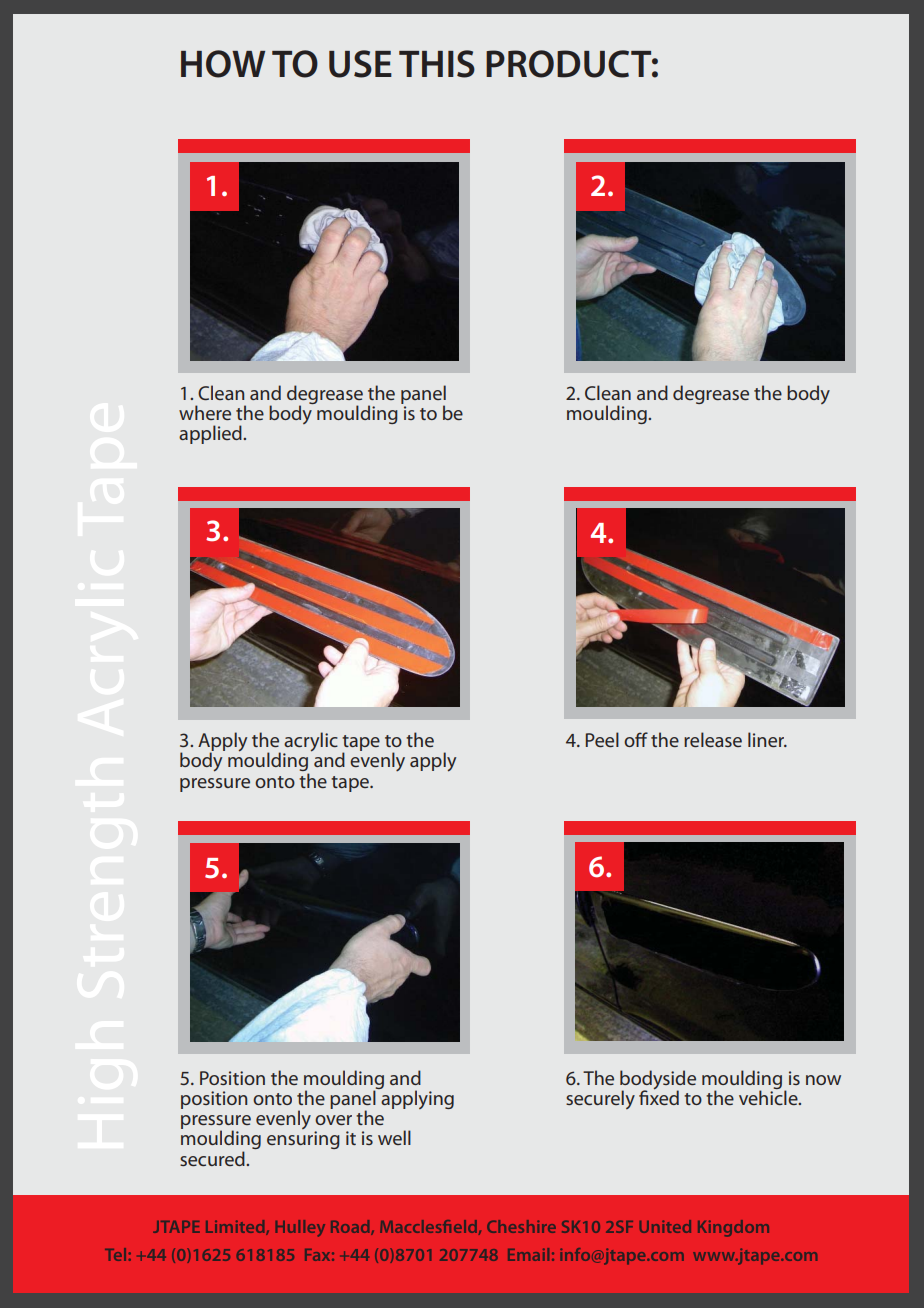 The width and height of the screenshot is (924, 1308). What do you see at coordinates (767, 739) in the screenshot?
I see `liner` at bounding box center [767, 739].
